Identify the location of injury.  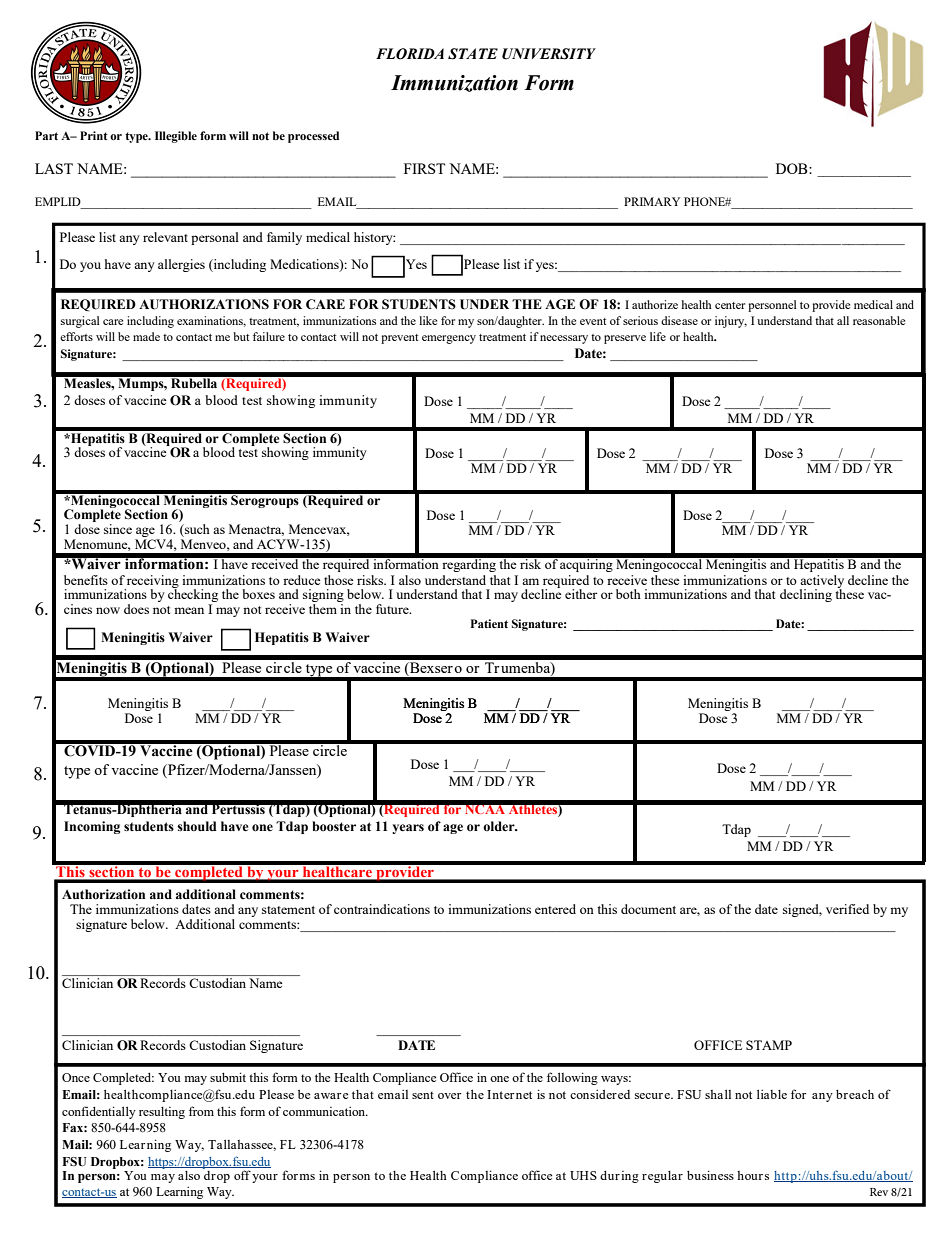
(731, 322).
